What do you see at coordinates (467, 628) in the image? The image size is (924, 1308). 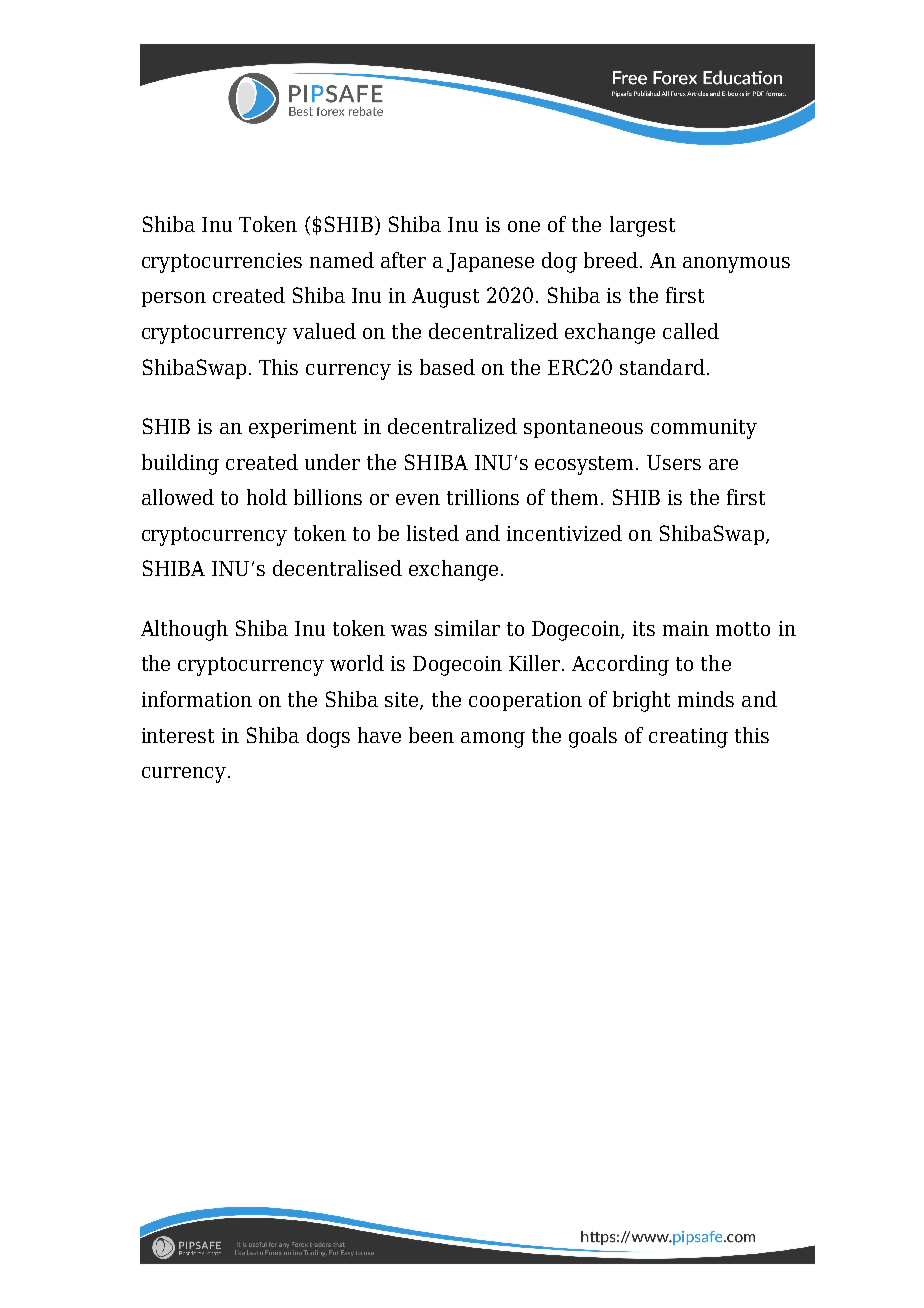 I see `similar` at bounding box center [467, 628].
